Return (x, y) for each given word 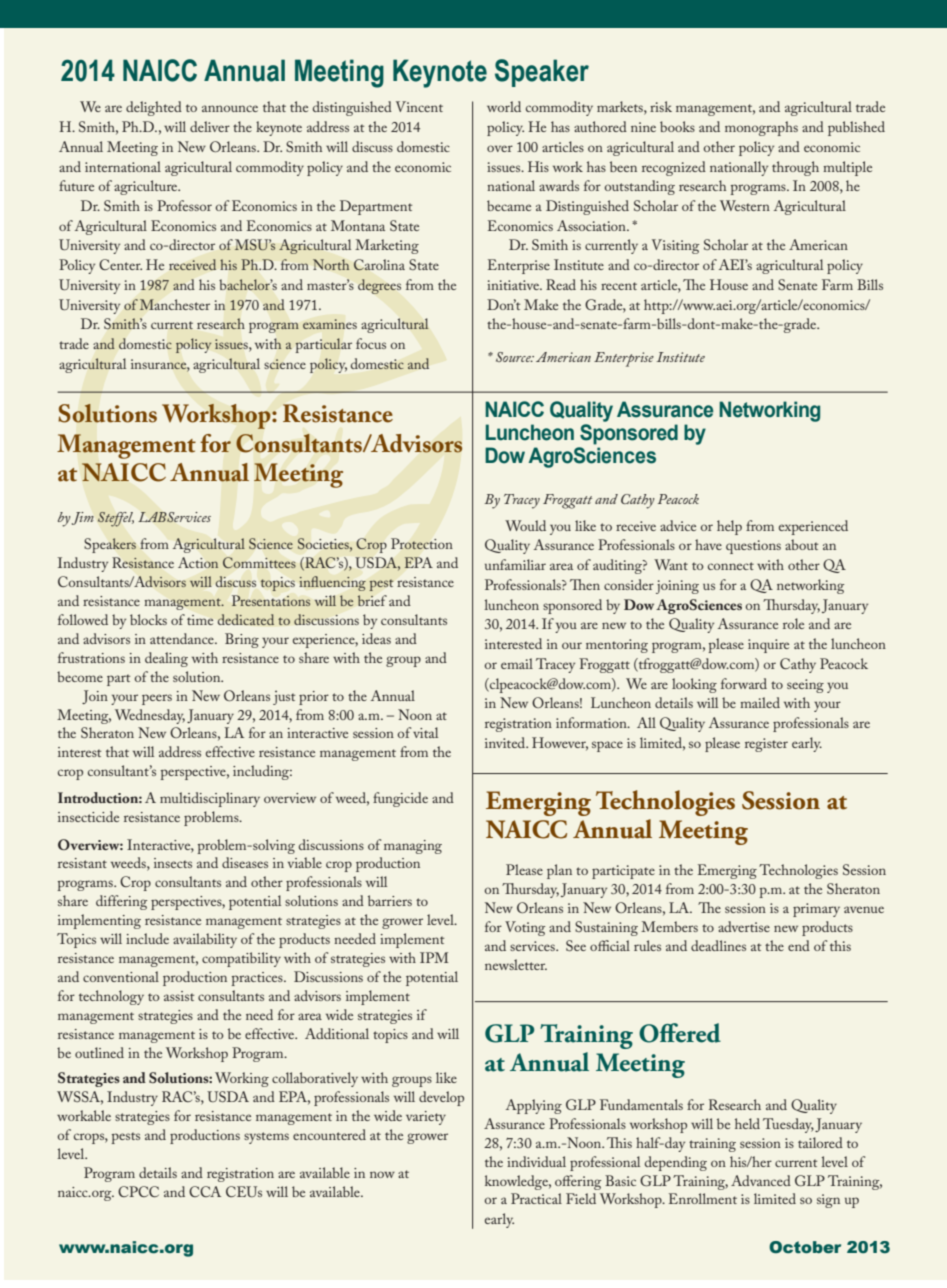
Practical (536, 1198)
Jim (83, 518)
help (729, 527)
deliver (210, 126)
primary (816, 910)
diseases (245, 862)
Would (525, 525)
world (504, 106)
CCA (205, 1191)
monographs (761, 128)
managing (413, 847)
